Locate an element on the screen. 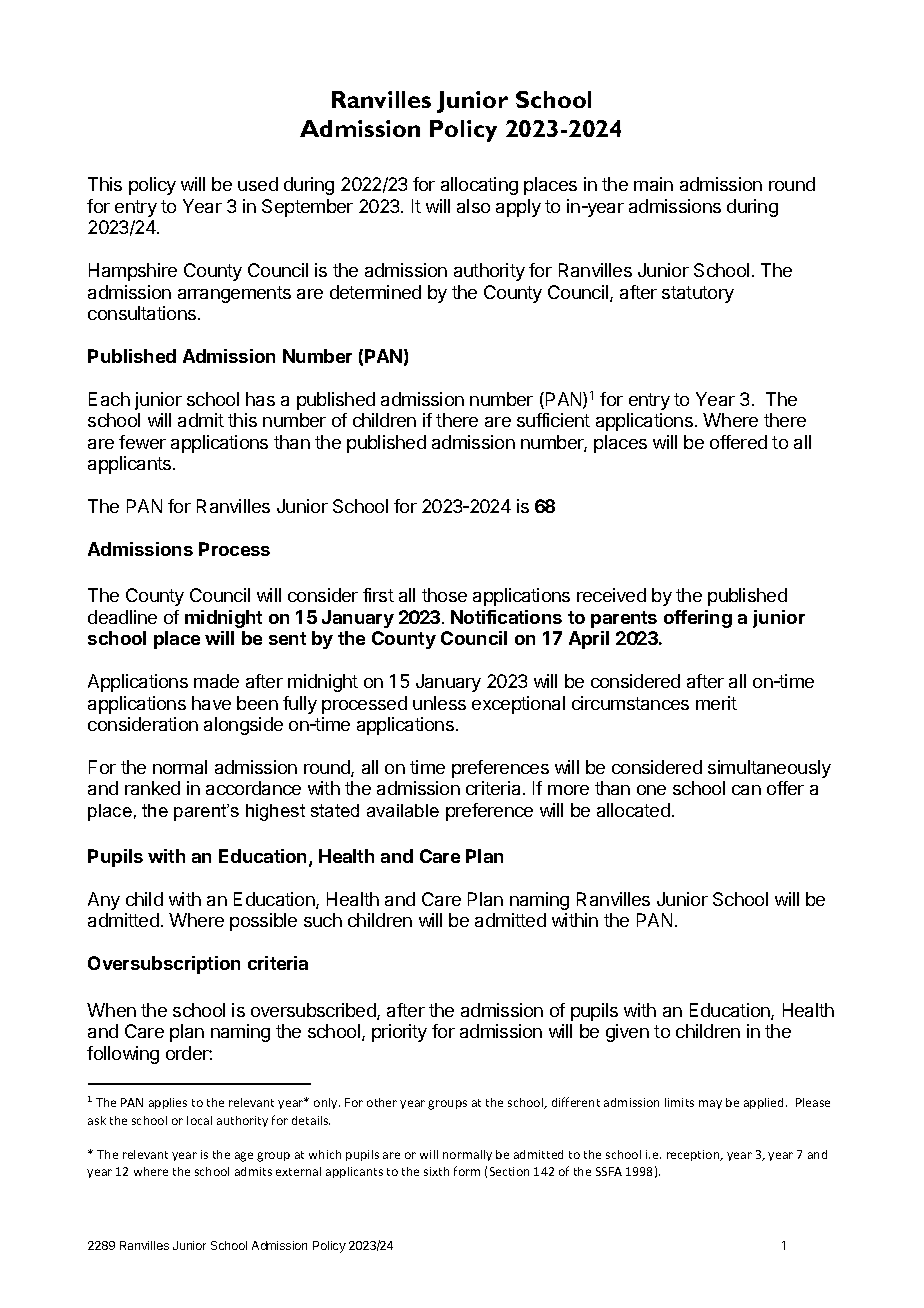 This screenshot has width=924, height=1308. also is located at coordinates (473, 206).
